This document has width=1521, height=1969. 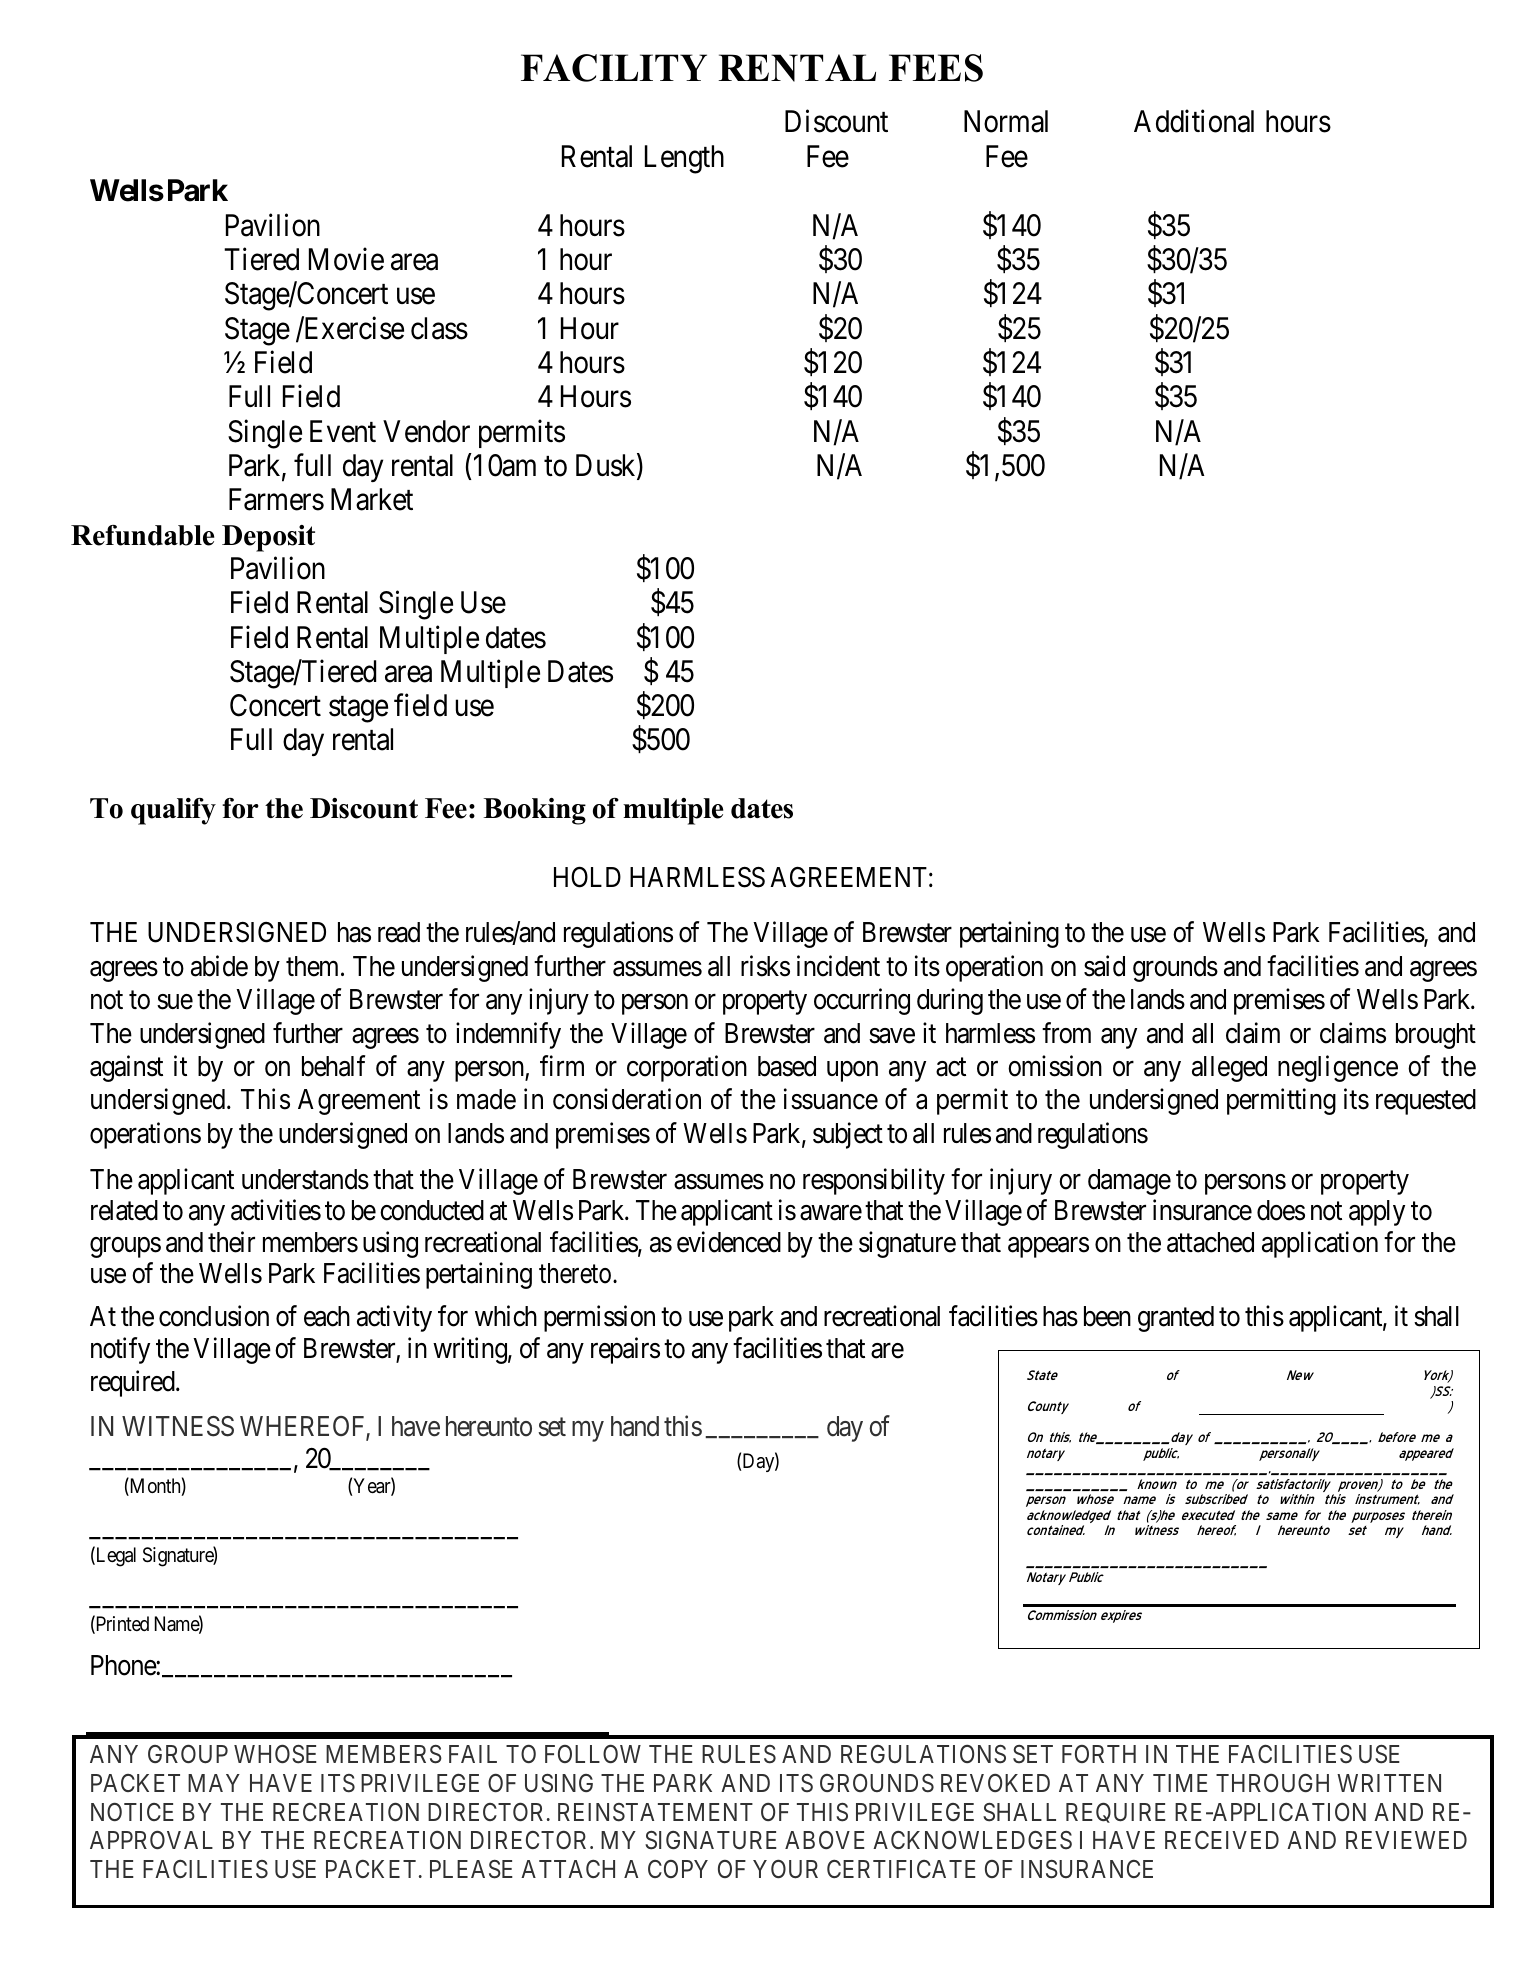 What do you see at coordinates (346, 259) in the document?
I see `Movie` at bounding box center [346, 259].
